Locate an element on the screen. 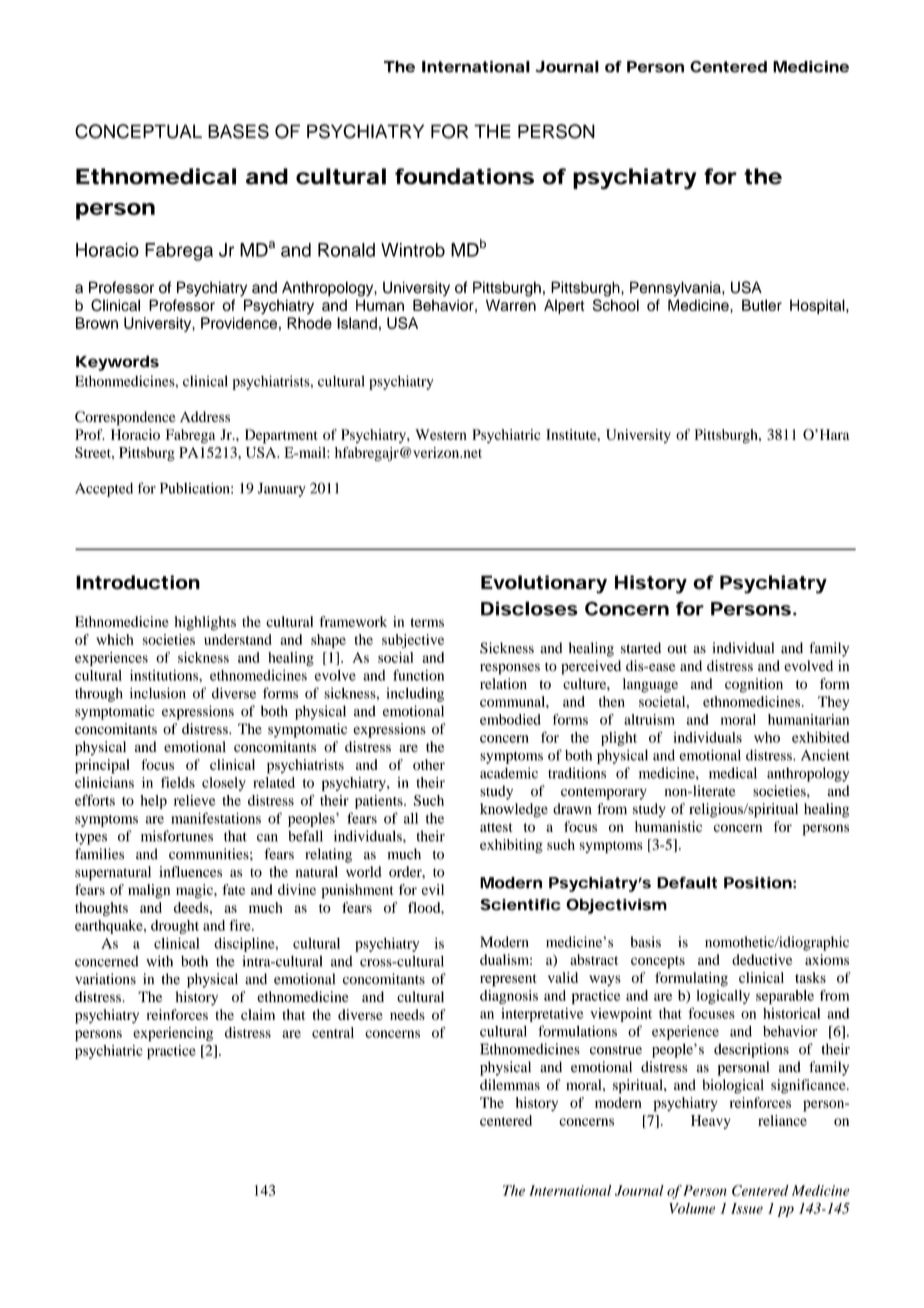  Ronald is located at coordinates (346, 250).
